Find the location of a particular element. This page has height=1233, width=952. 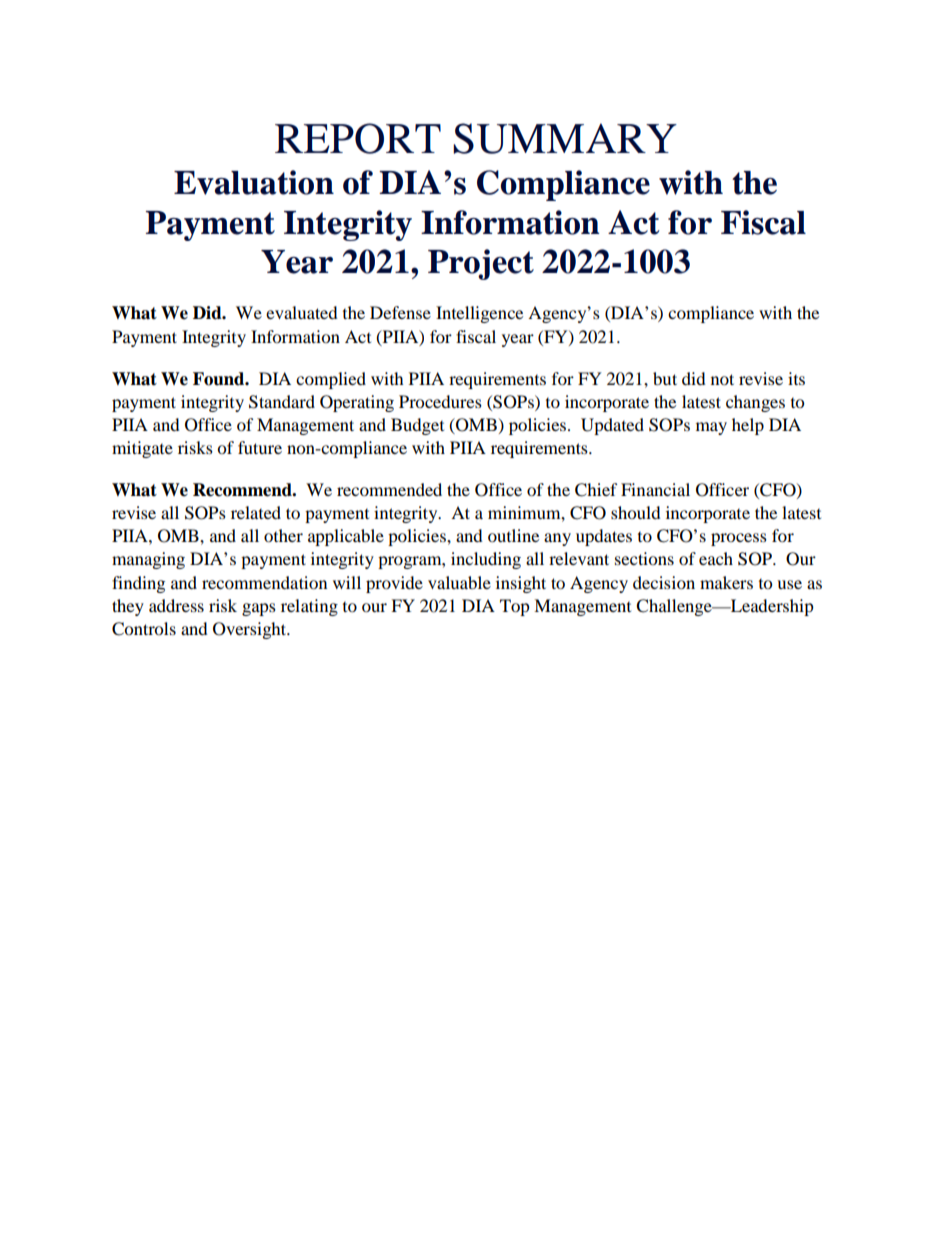

SUMMARY is located at coordinates (565, 138).
